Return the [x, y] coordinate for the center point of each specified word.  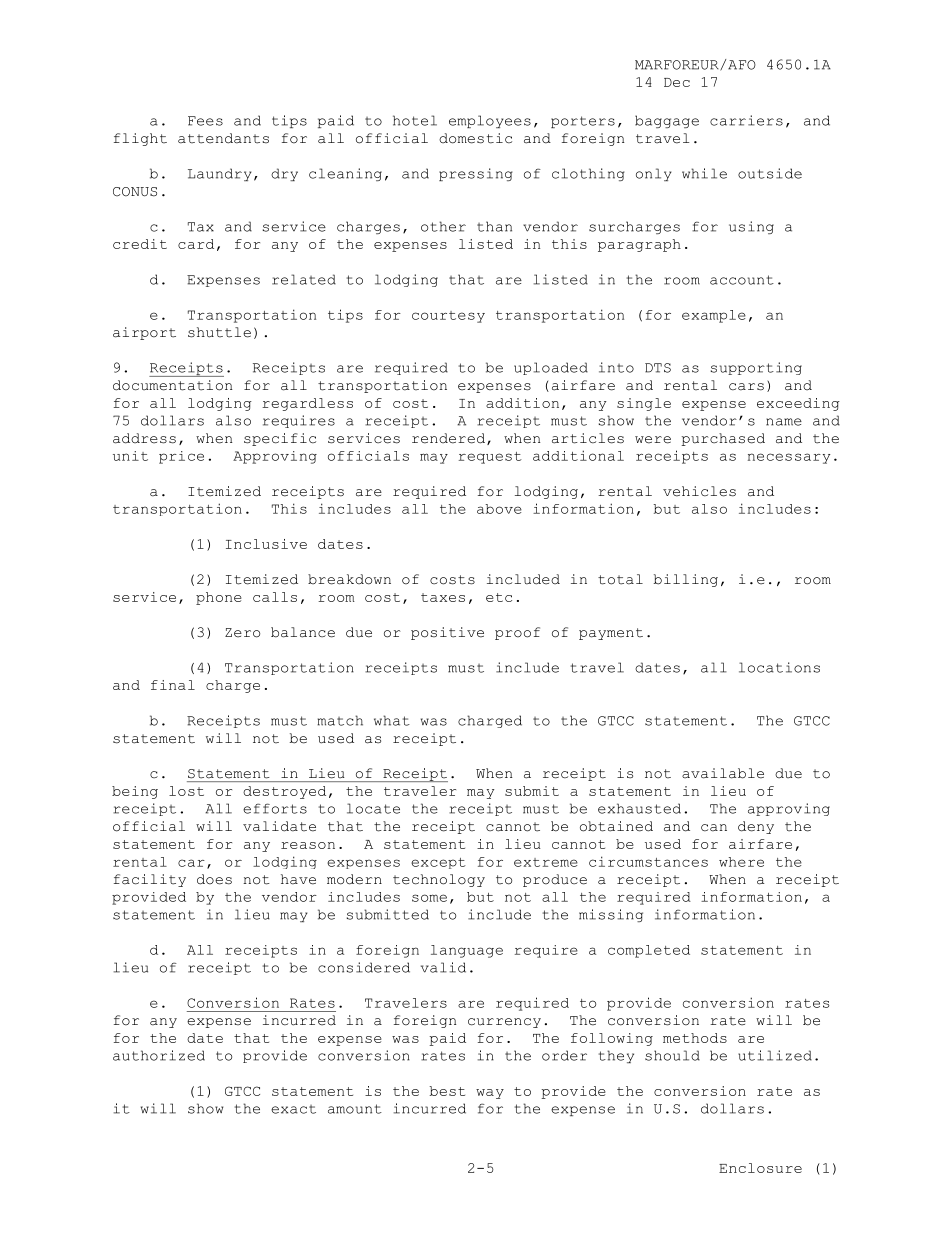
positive [447, 633]
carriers [746, 120]
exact [293, 1109]
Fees [205, 121]
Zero [242, 633]
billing [686, 580]
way [490, 1094]
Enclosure [760, 1168]
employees [490, 121]
